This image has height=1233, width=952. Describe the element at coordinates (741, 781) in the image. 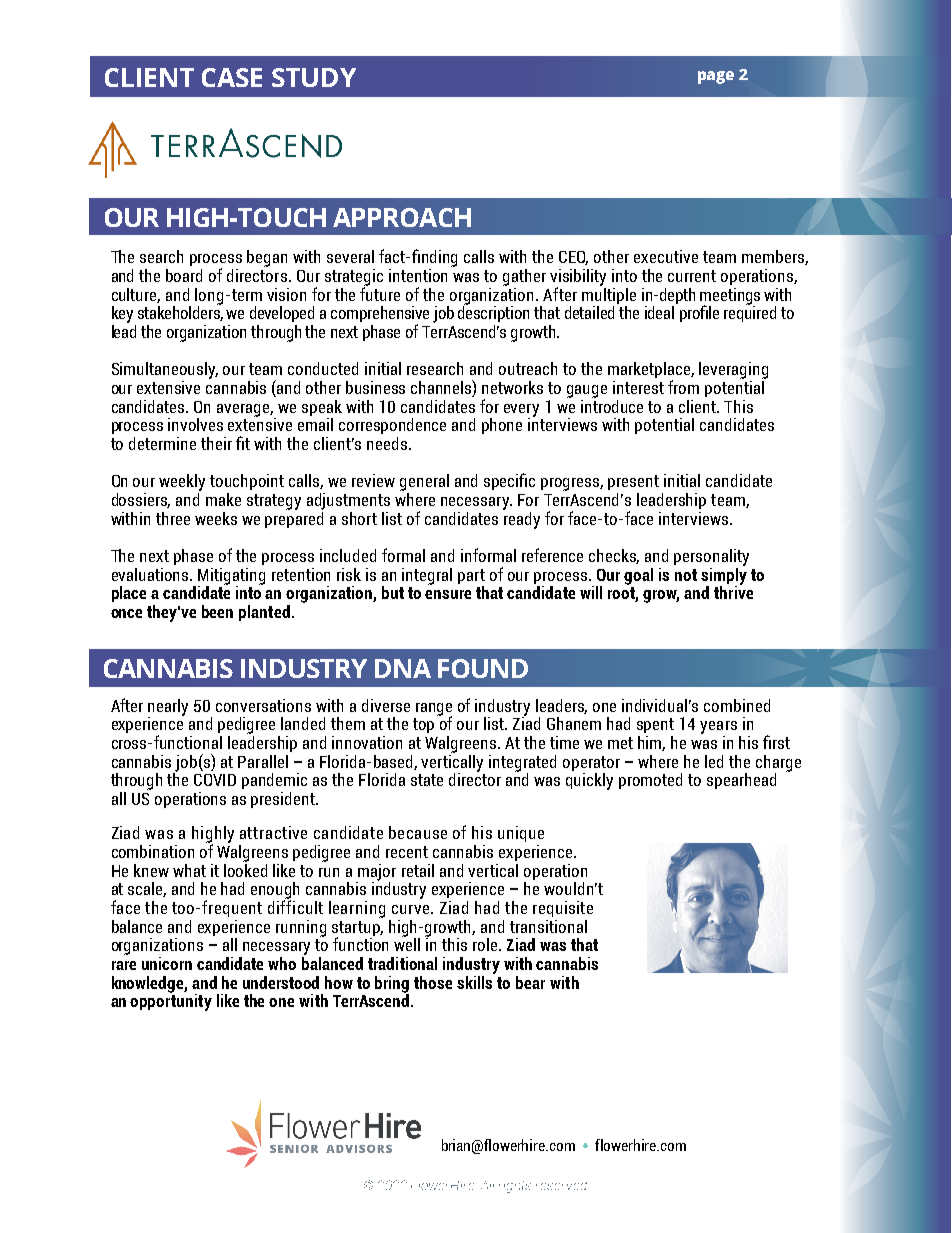

I see `spearhead` at that location.
